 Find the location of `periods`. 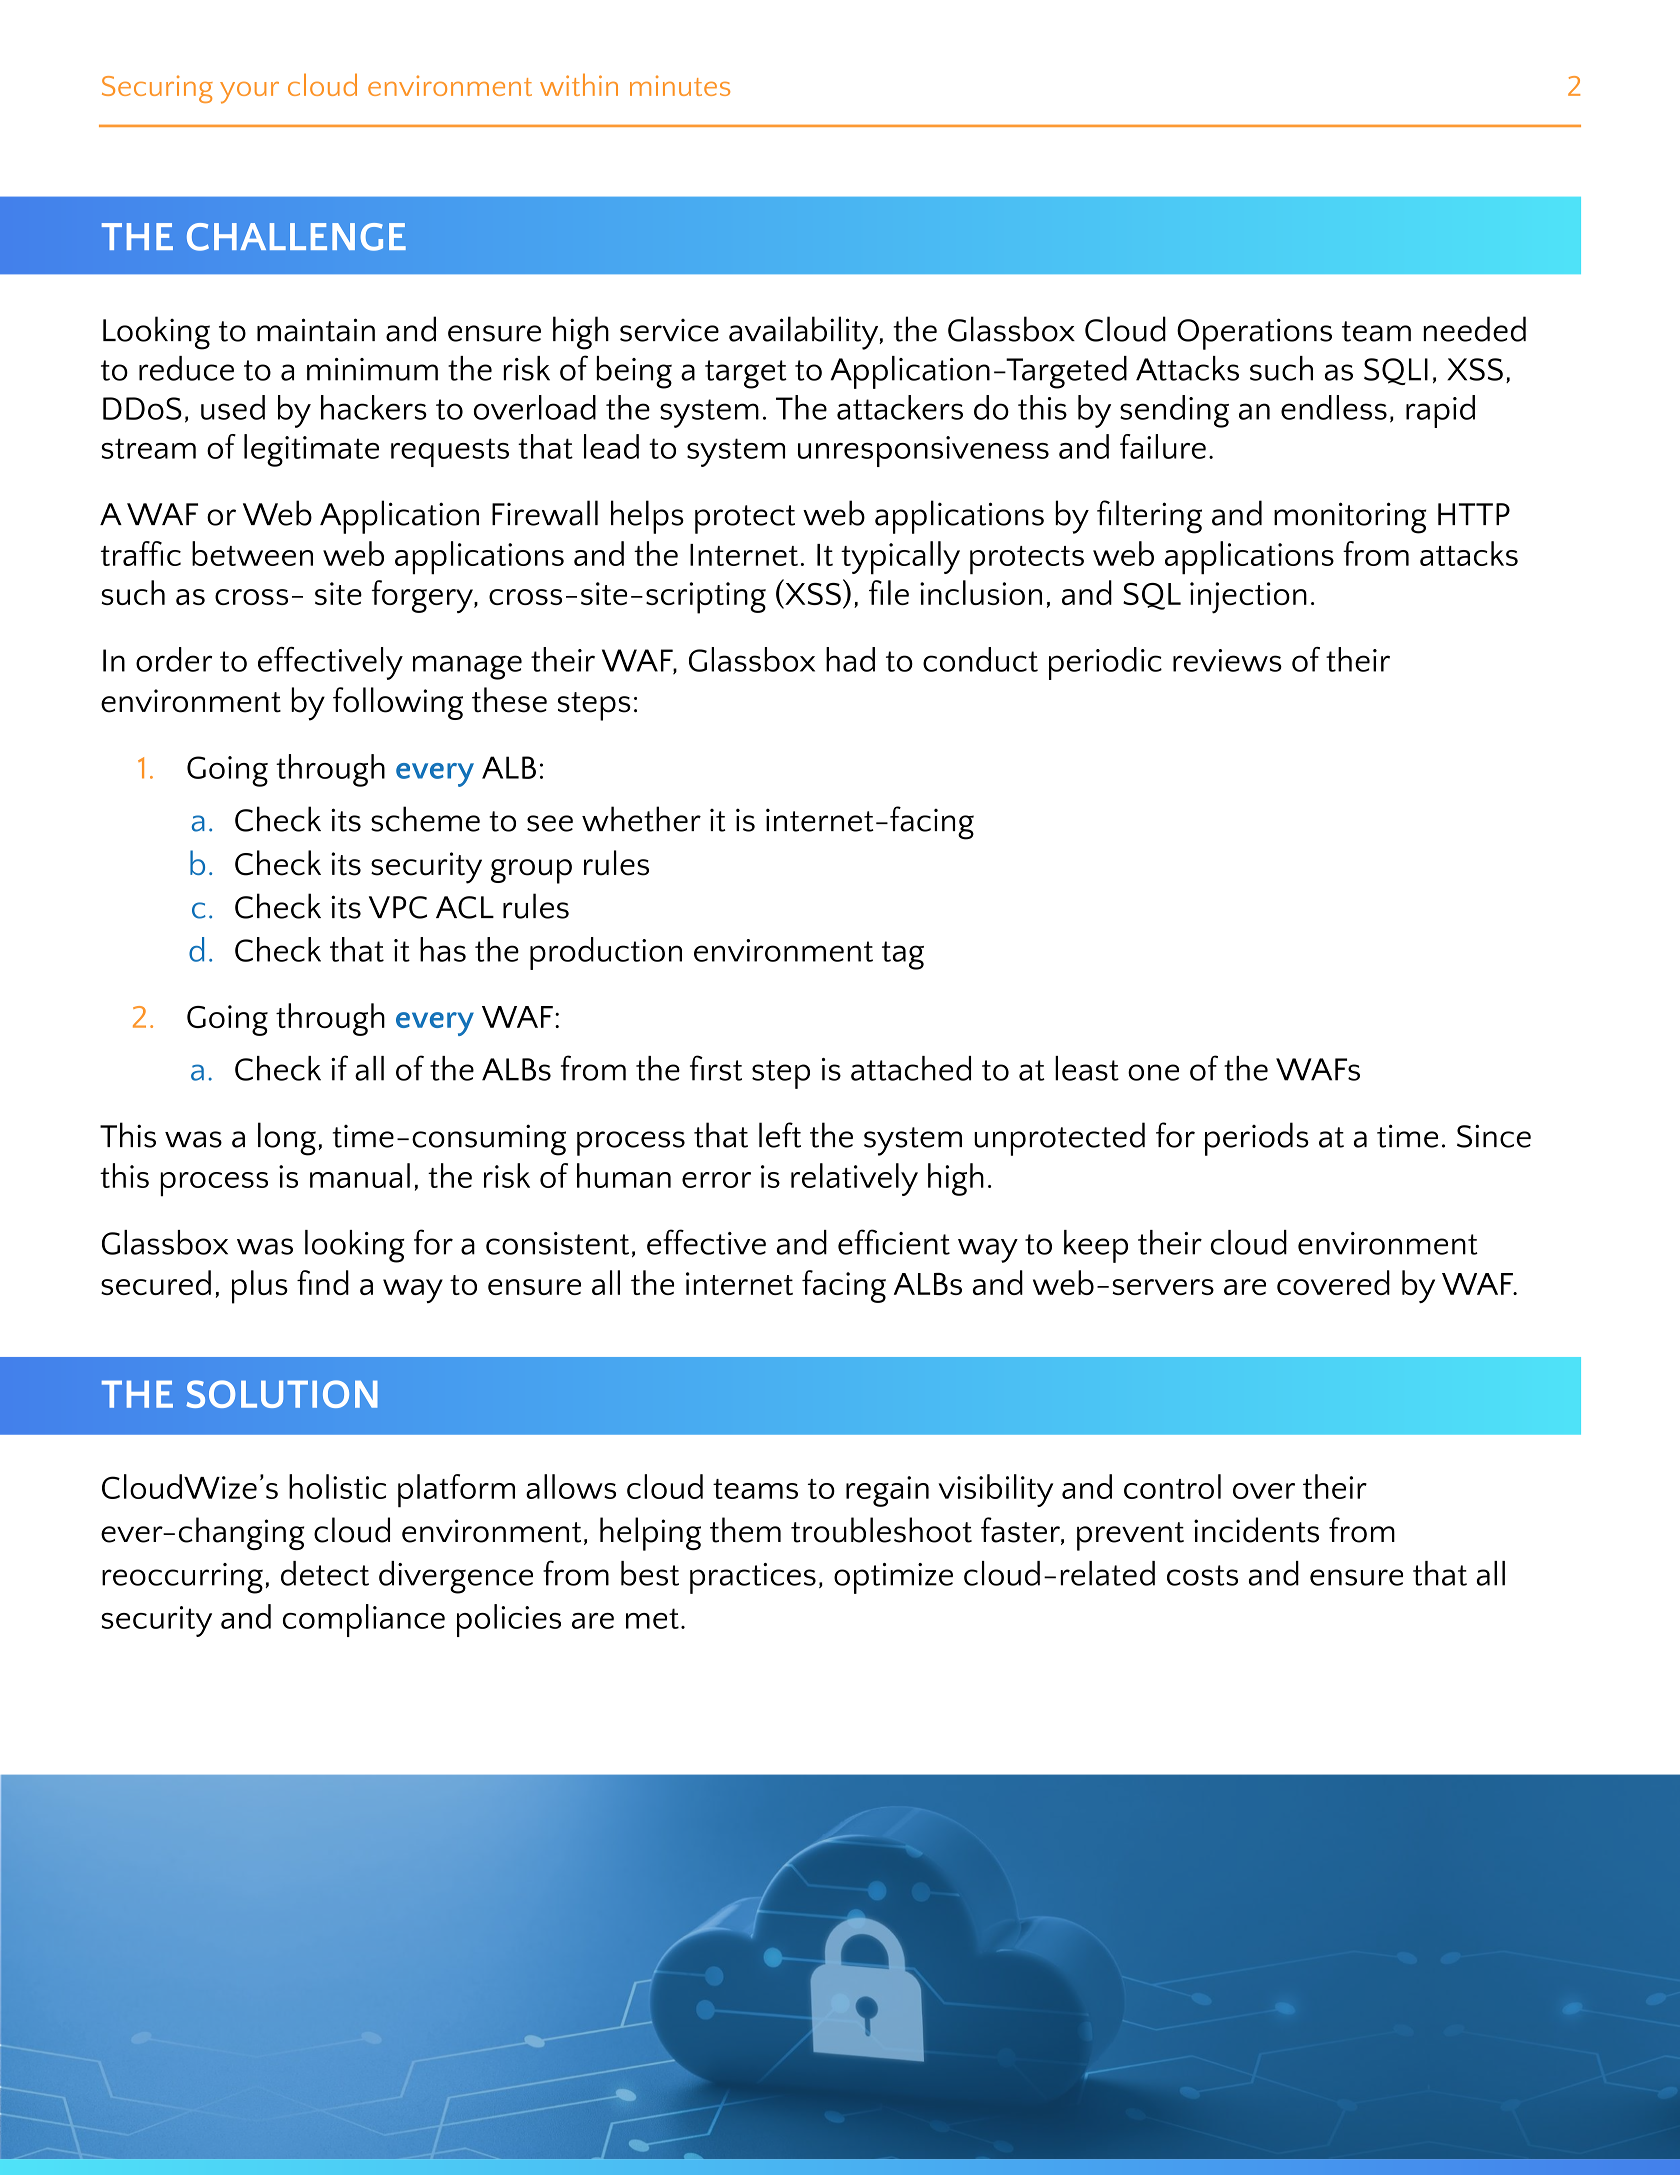

periods is located at coordinates (1257, 1139).
